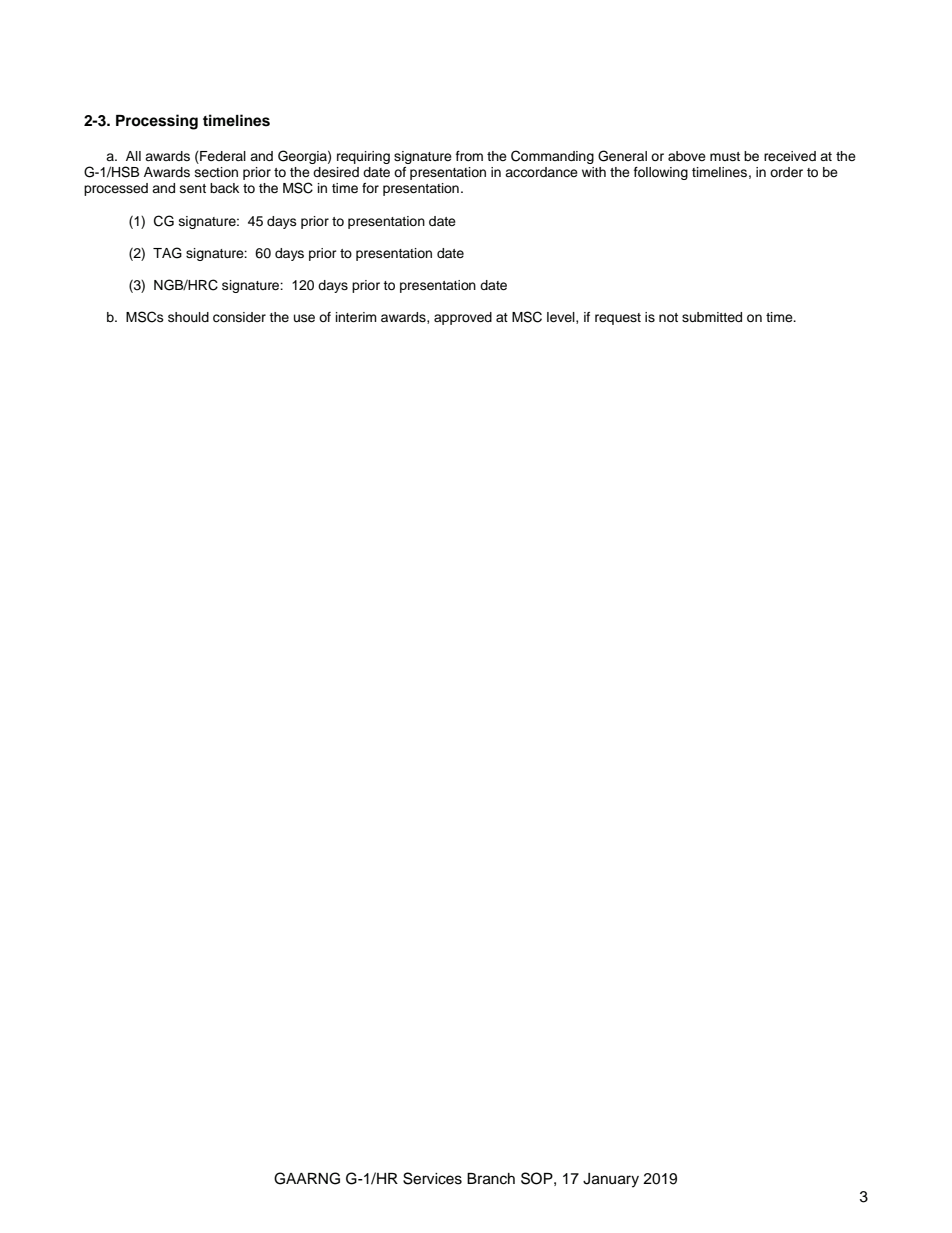  What do you see at coordinates (712, 317) in the screenshot?
I see `submitted` at bounding box center [712, 317].
